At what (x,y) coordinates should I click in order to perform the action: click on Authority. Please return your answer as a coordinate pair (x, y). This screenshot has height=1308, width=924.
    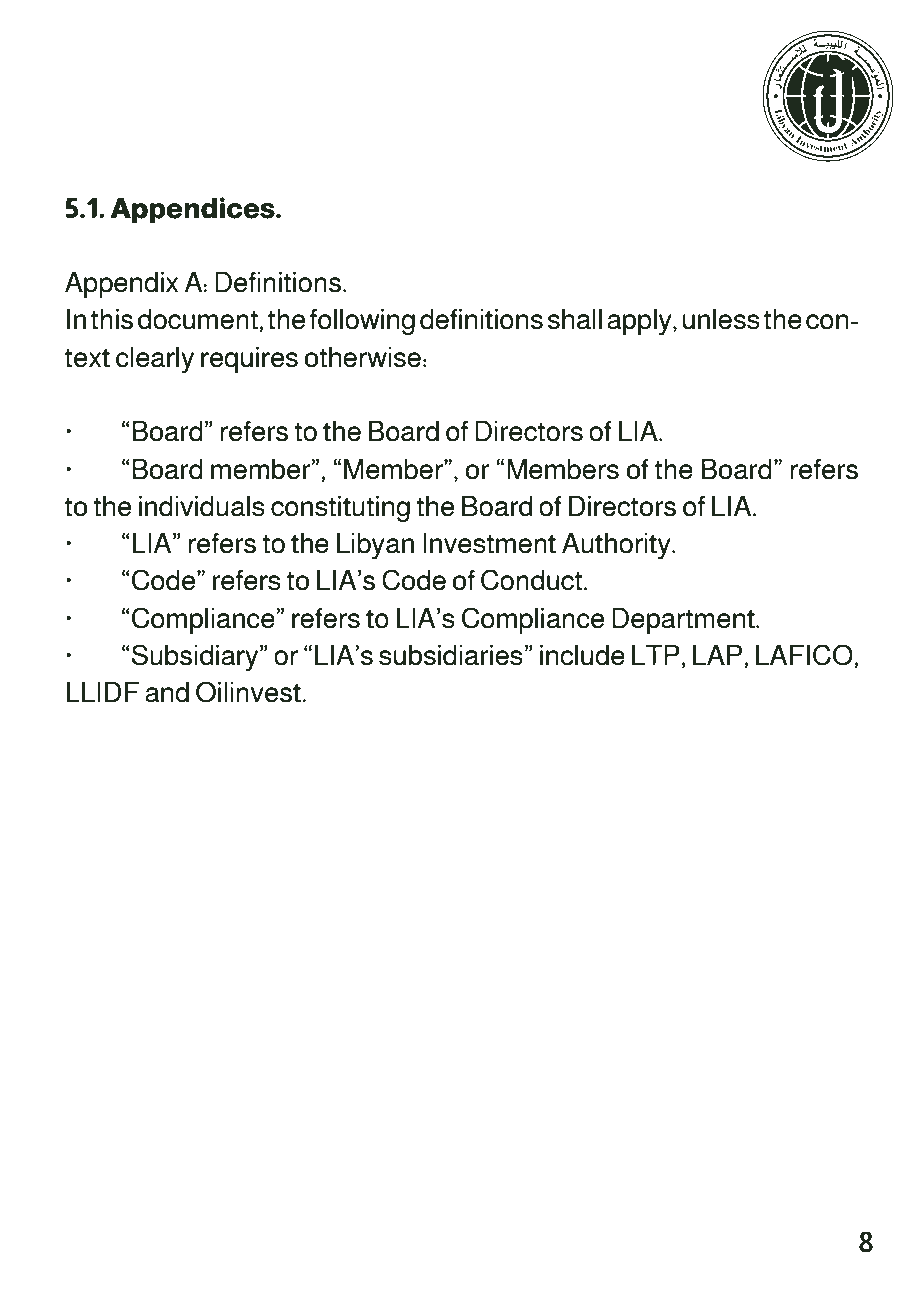
    Looking at the image, I should click on (617, 546).
